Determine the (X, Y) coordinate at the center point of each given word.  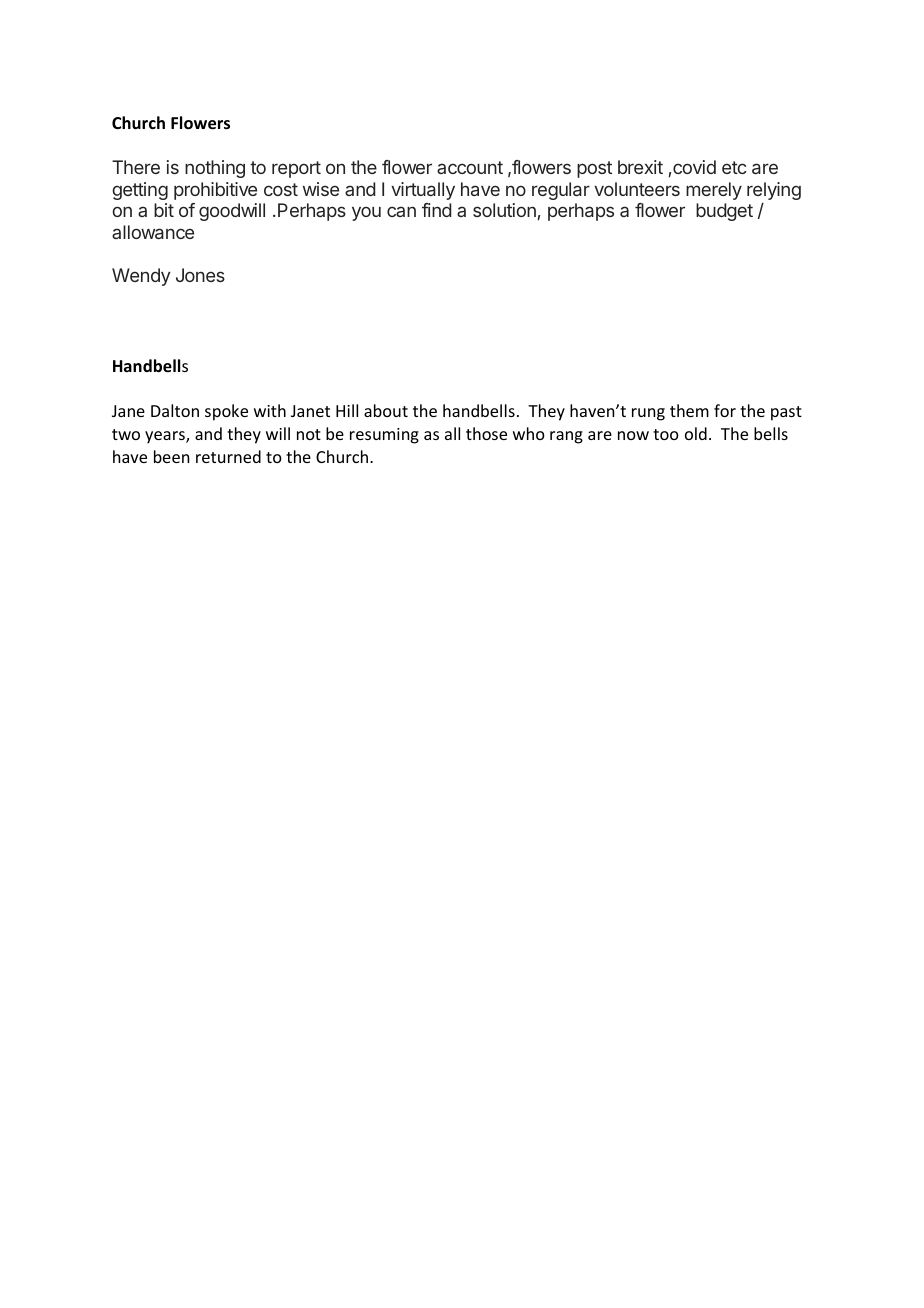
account (470, 167)
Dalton (175, 410)
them (689, 410)
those (486, 433)
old (696, 433)
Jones (200, 275)
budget (724, 212)
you (366, 214)
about (386, 410)
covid (694, 167)
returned (228, 456)
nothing (215, 169)
